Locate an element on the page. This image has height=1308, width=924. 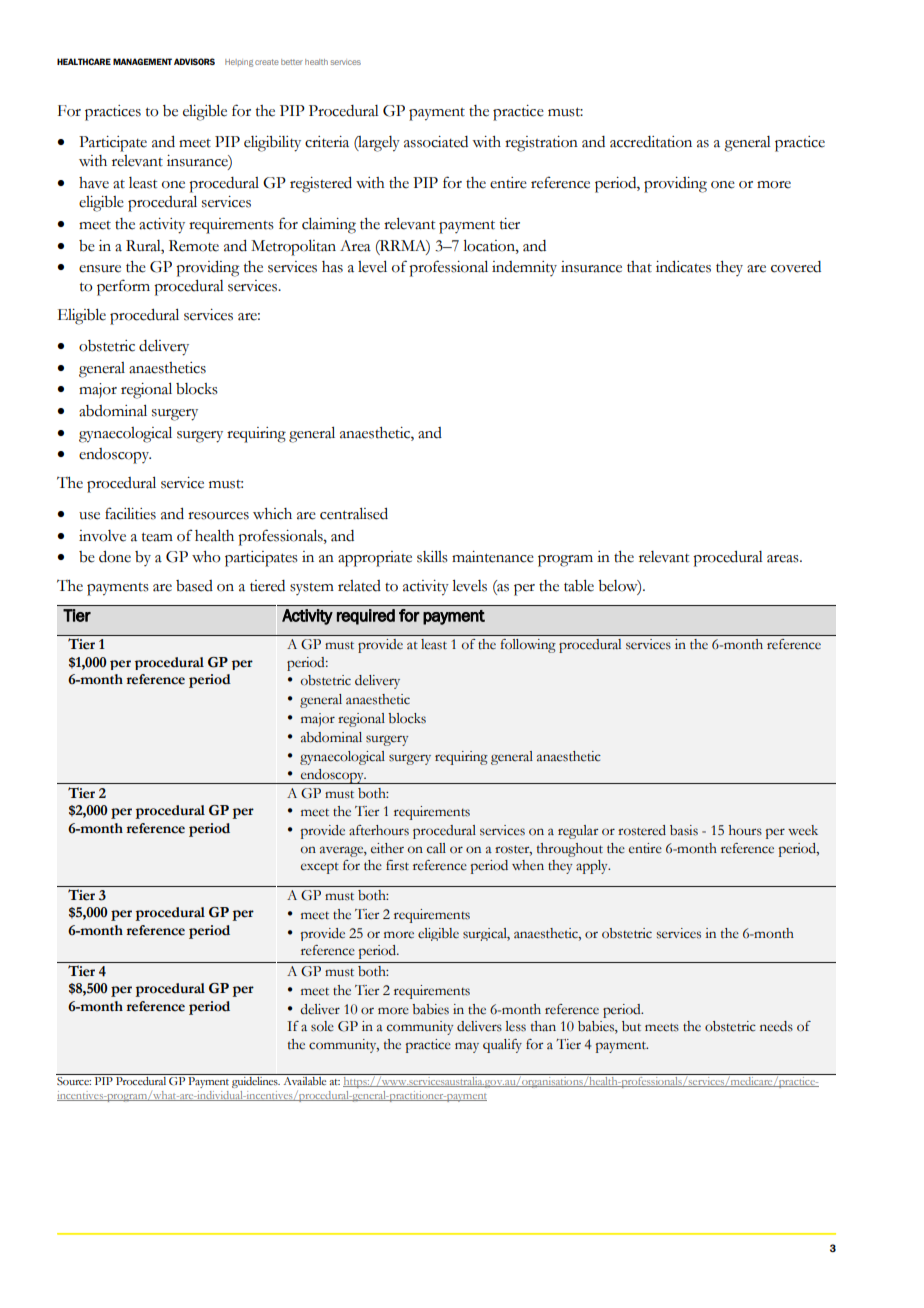
ADVISORS is located at coordinates (194, 61).
